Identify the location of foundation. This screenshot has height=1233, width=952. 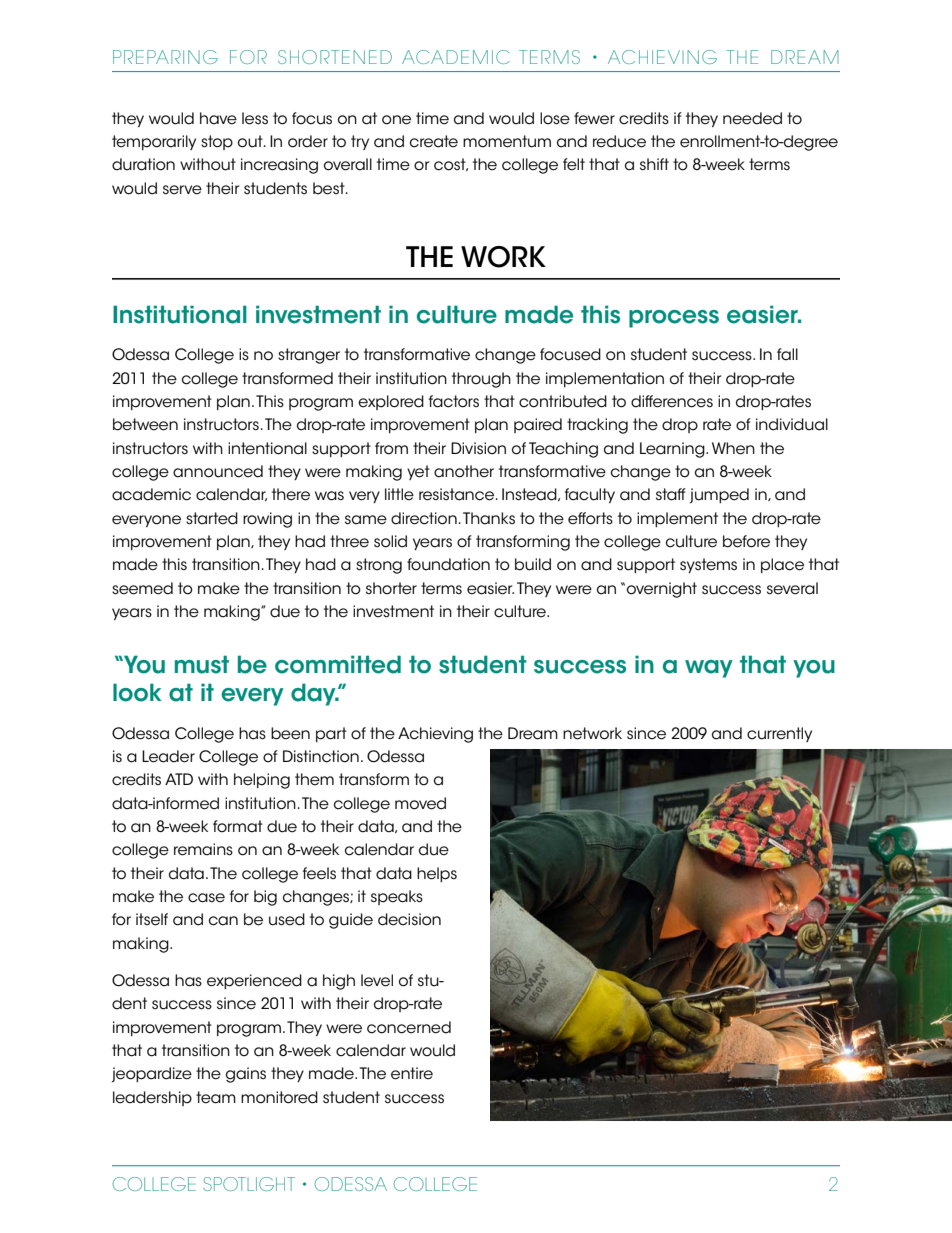
(448, 564).
